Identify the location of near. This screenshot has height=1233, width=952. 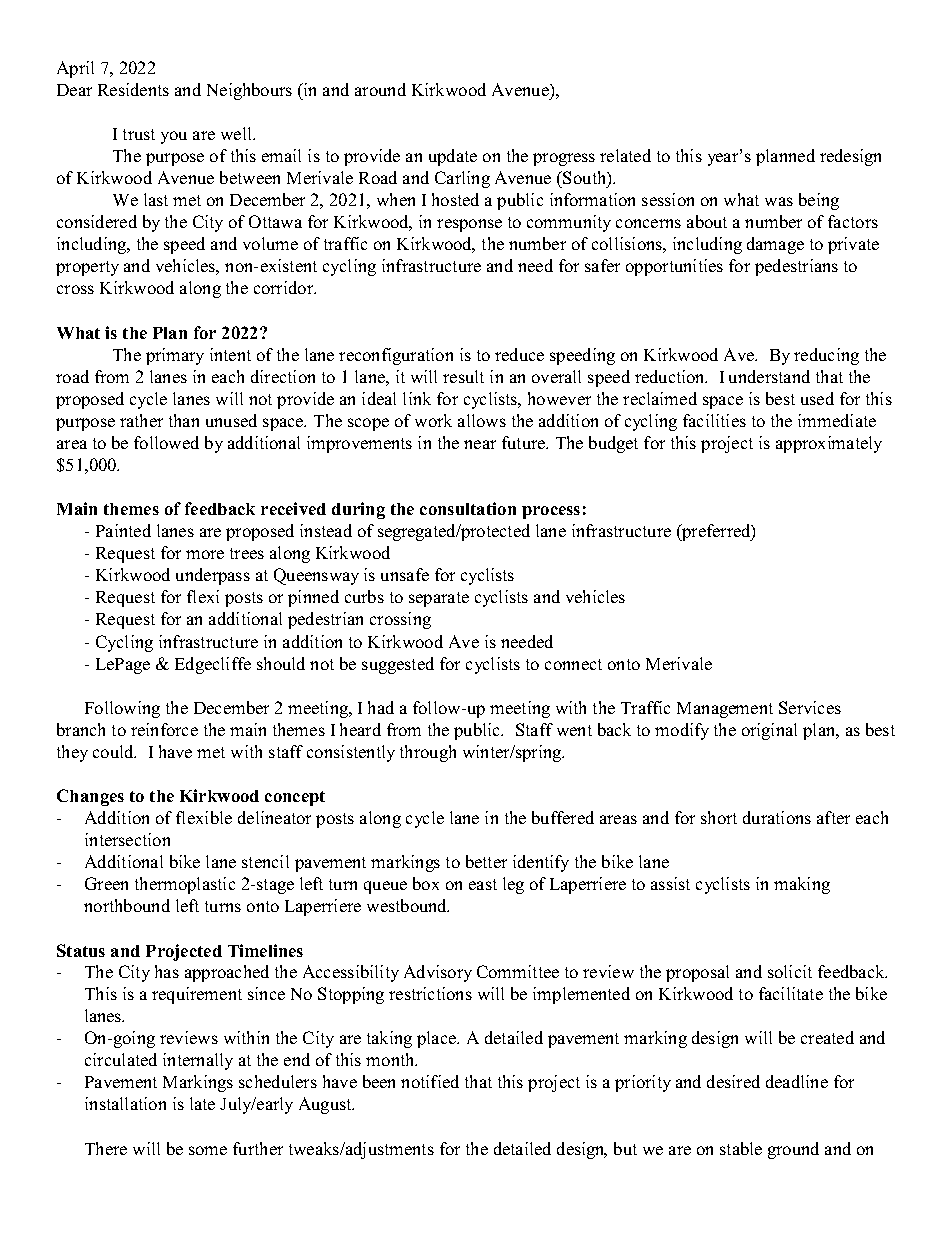
(480, 444).
